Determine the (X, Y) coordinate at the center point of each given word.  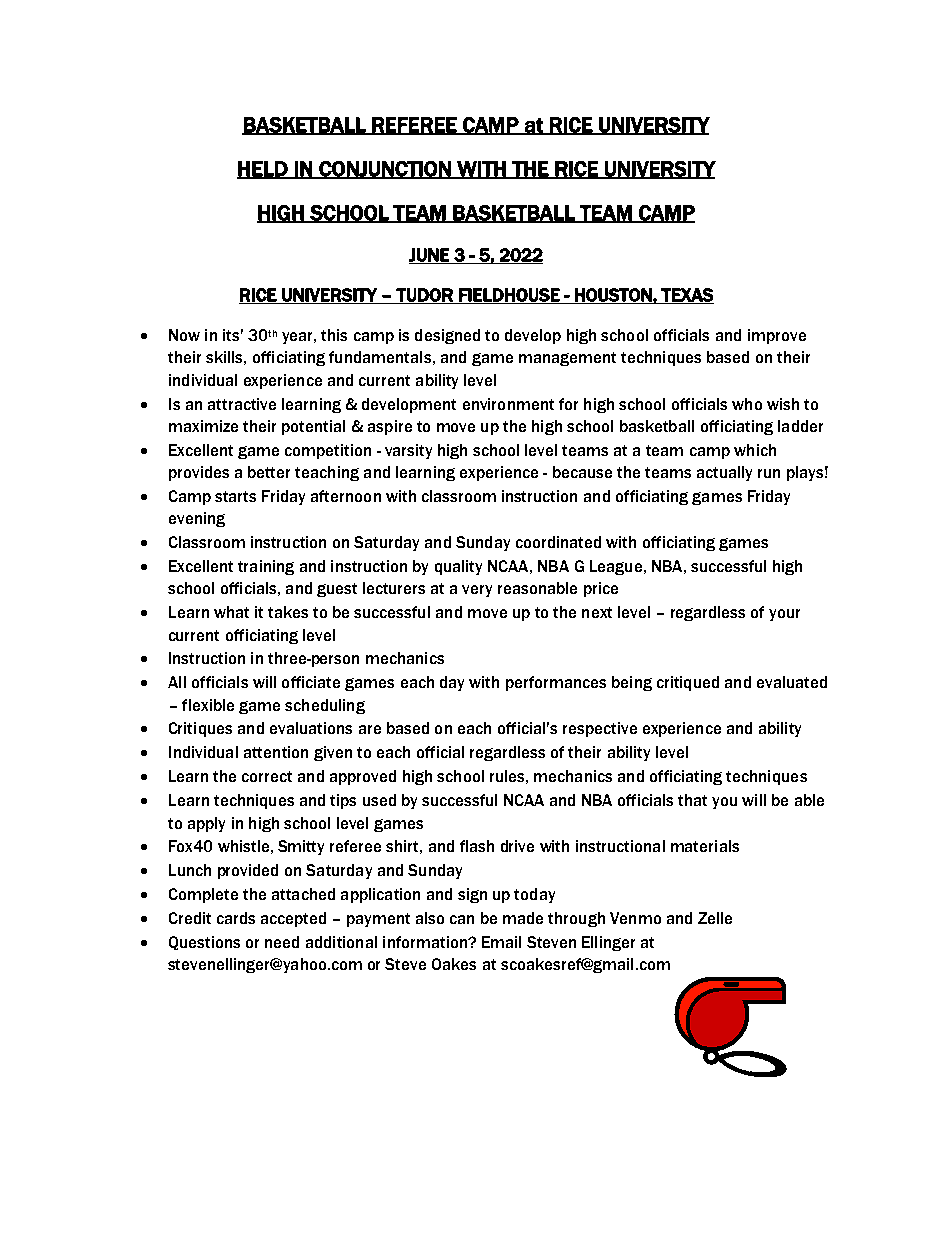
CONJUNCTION (385, 170)
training (266, 567)
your (784, 615)
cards (236, 918)
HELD (263, 169)
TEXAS (686, 296)
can (462, 919)
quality (458, 567)
